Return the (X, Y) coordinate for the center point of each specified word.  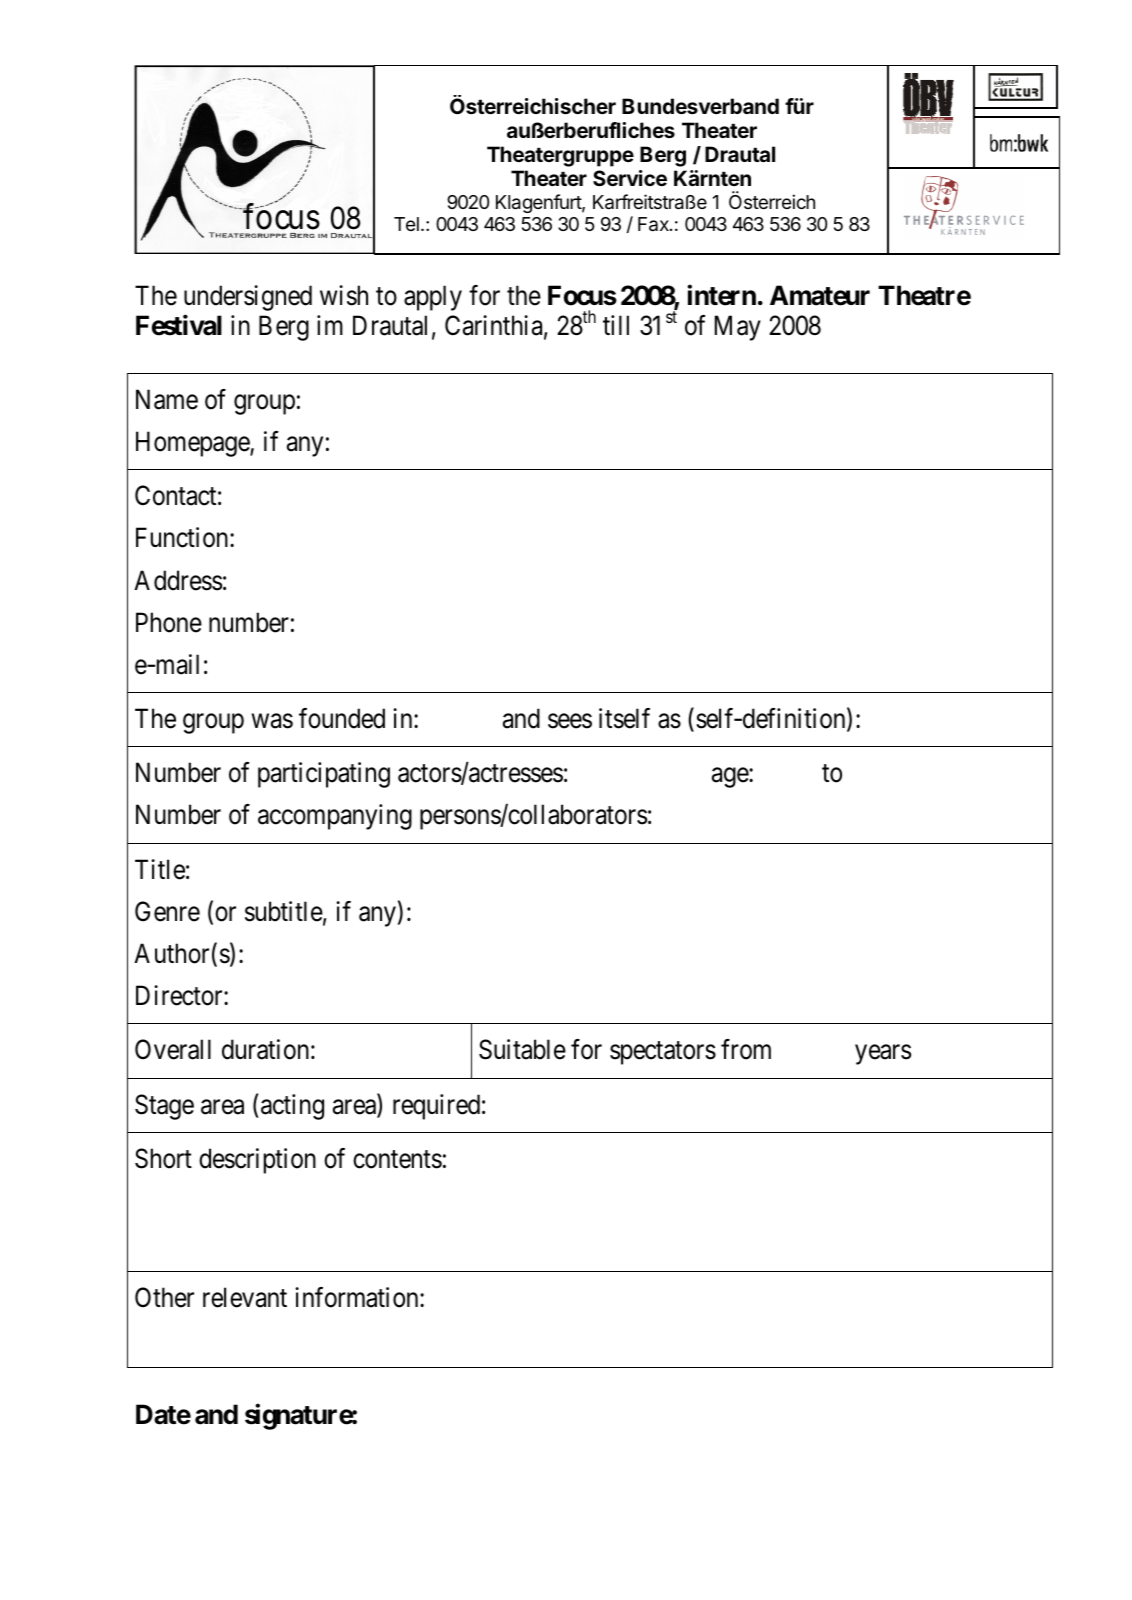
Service (630, 178)
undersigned (248, 298)
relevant (245, 1297)
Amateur (820, 295)
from (746, 1049)
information (358, 1297)
